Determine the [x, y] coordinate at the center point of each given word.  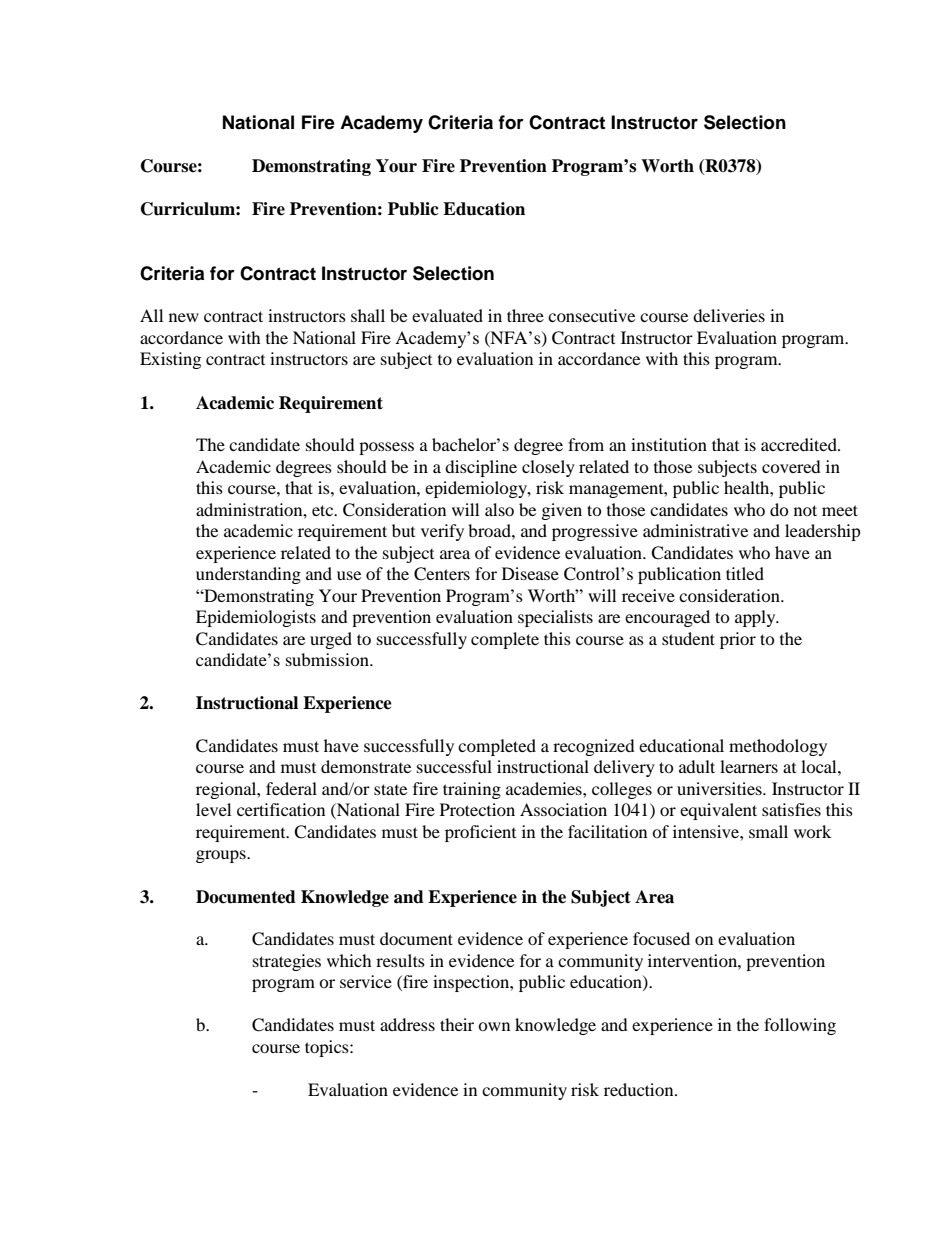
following [800, 1026]
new [184, 317]
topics [328, 1048]
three [525, 315]
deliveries [729, 315]
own [494, 1026]
